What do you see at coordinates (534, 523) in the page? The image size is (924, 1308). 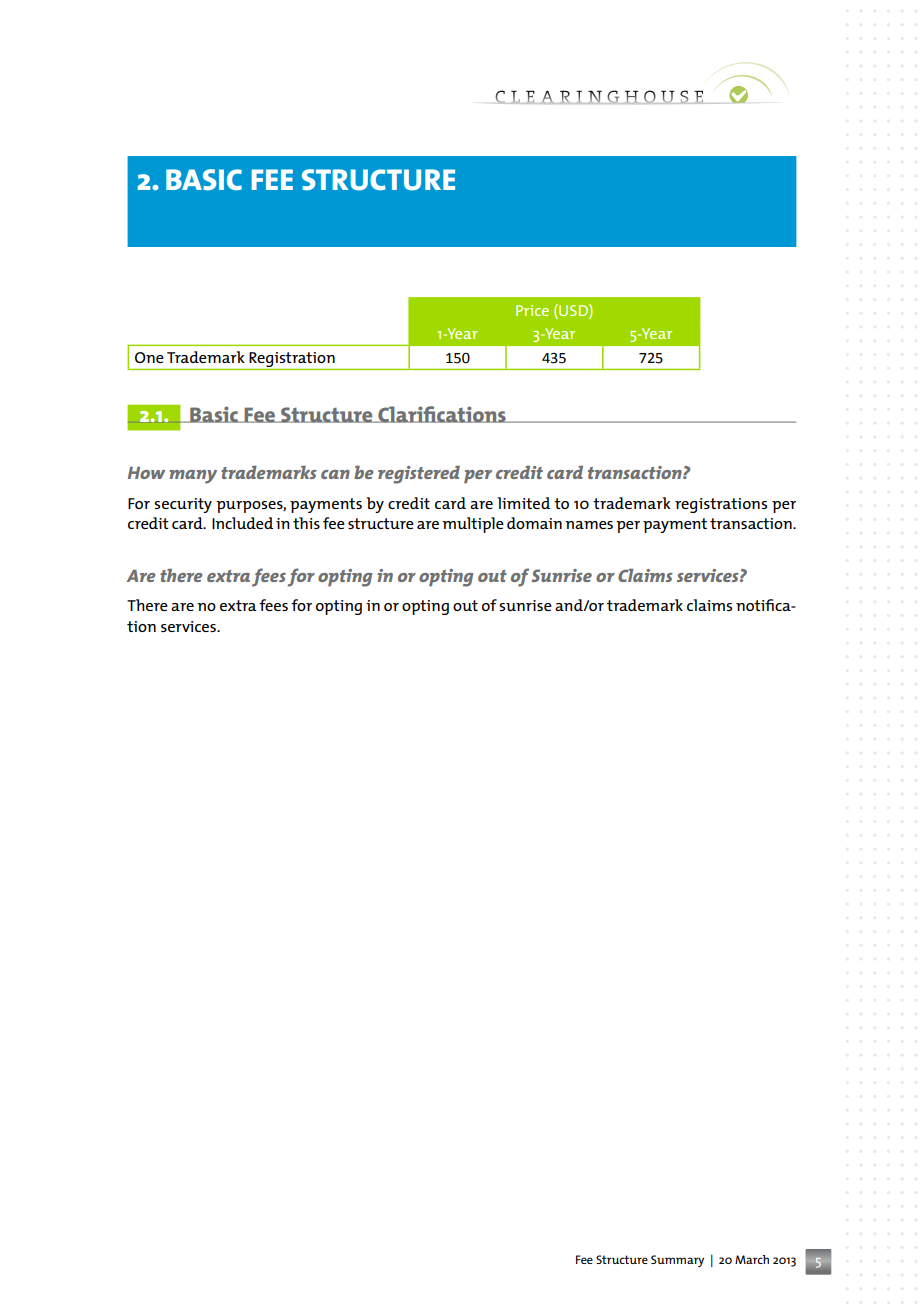 I see `domain` at bounding box center [534, 523].
